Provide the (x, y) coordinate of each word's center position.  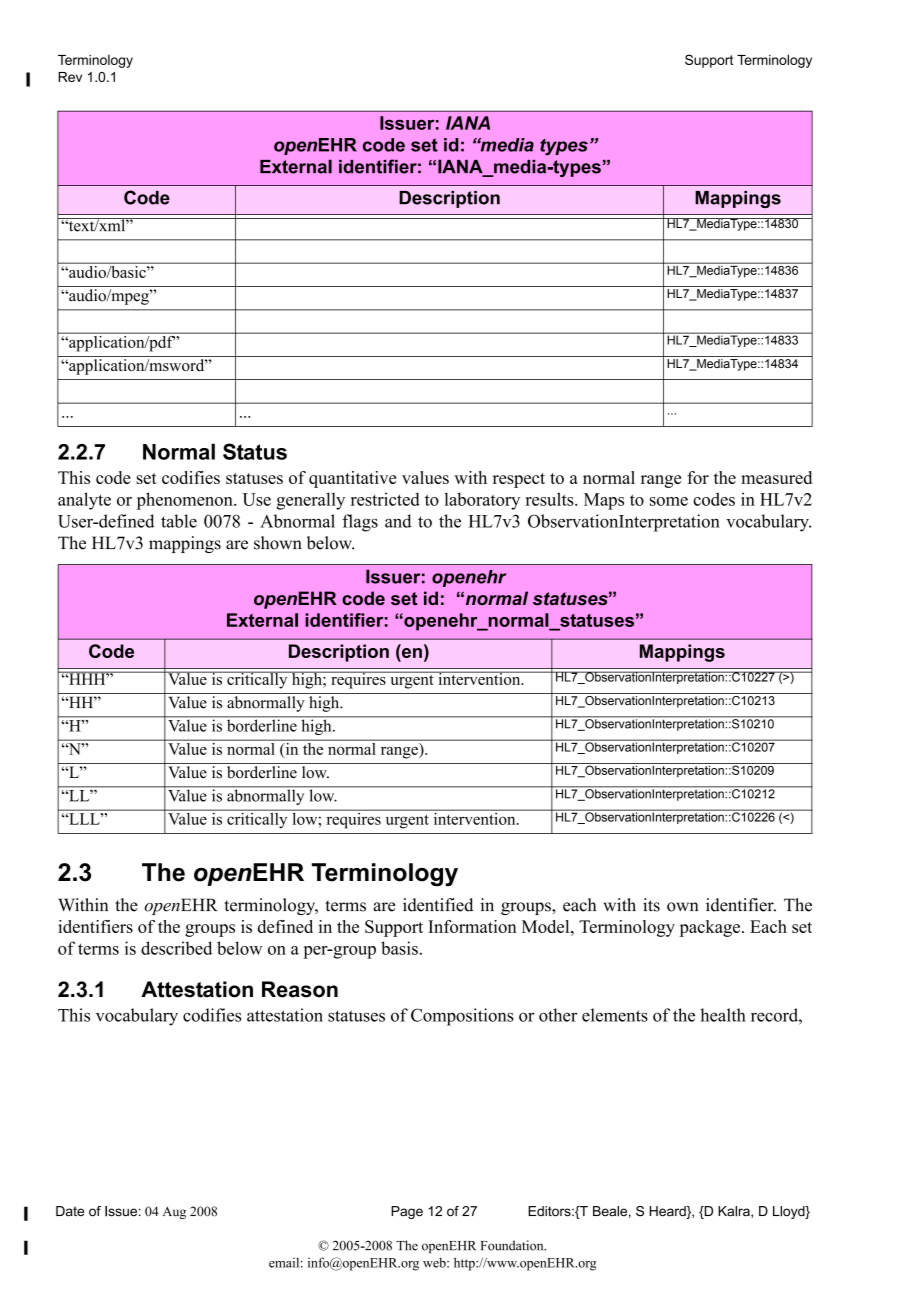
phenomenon (186, 501)
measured (776, 477)
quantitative (352, 479)
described (176, 948)
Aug (174, 1213)
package (710, 928)
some (669, 501)
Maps (604, 501)
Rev (70, 77)
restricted (385, 499)
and (398, 521)
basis (399, 948)
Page (407, 1212)
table (179, 521)
